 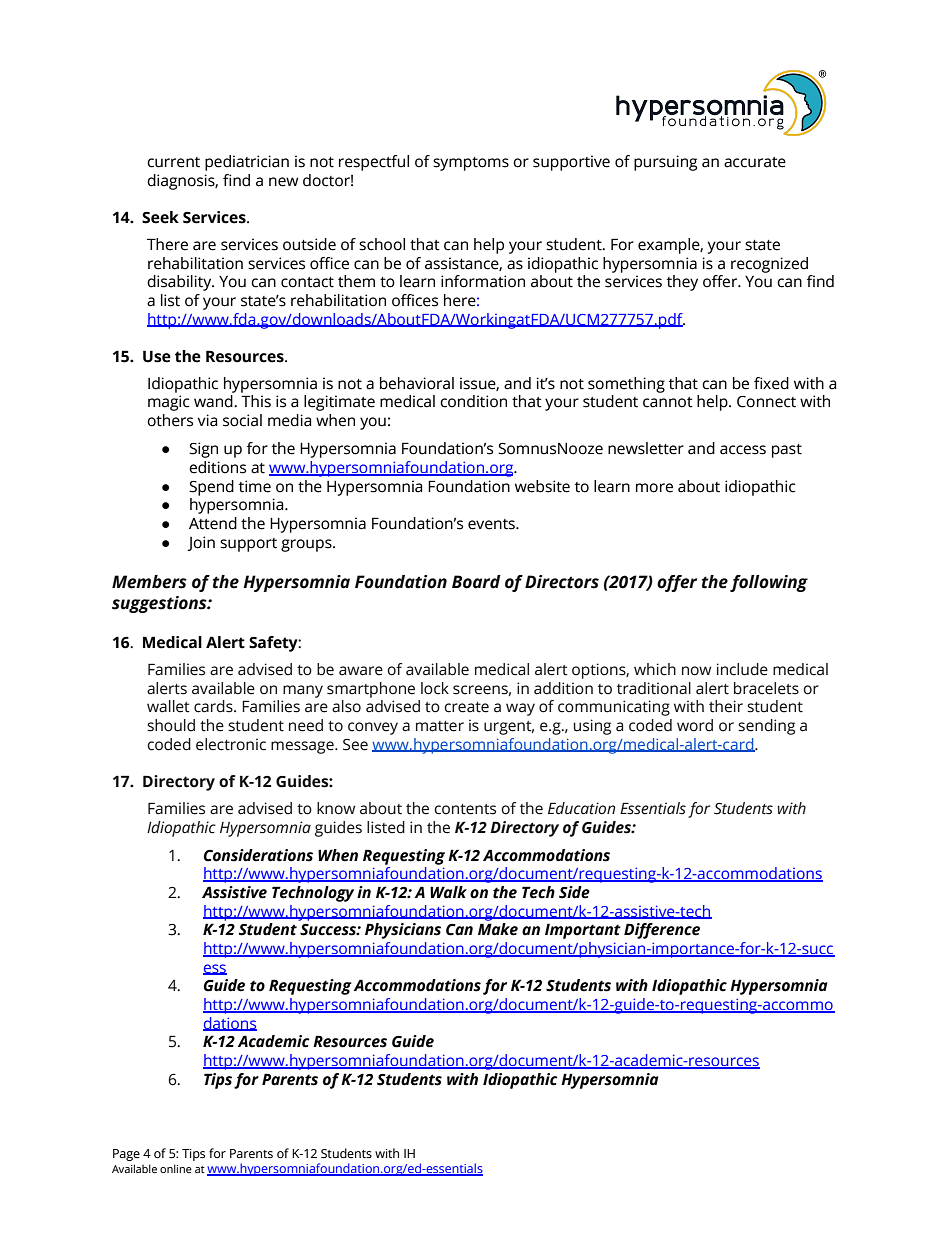 What do you see at coordinates (336, 808) in the screenshot?
I see `know` at bounding box center [336, 808].
